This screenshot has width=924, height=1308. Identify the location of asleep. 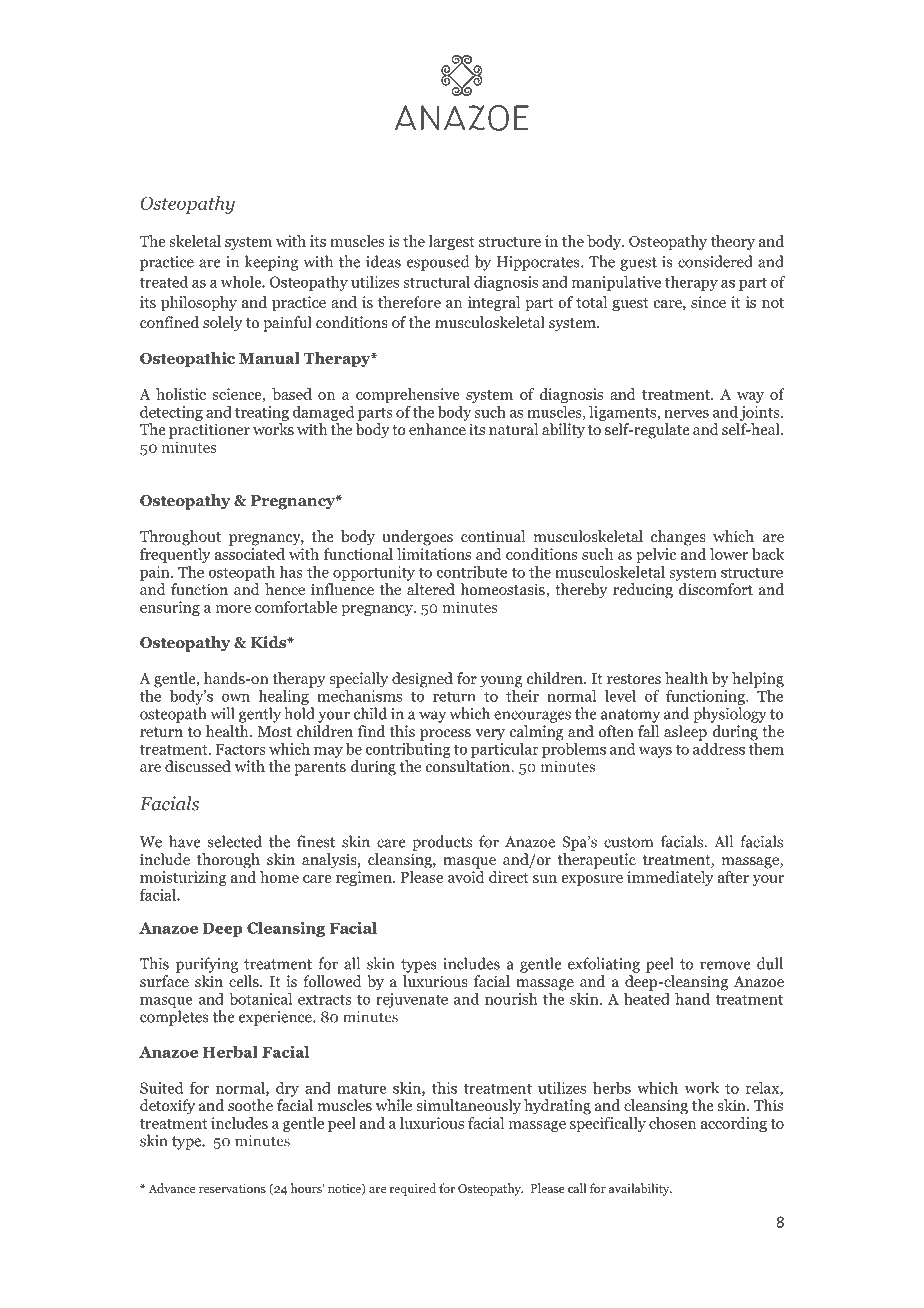
(685, 733).
